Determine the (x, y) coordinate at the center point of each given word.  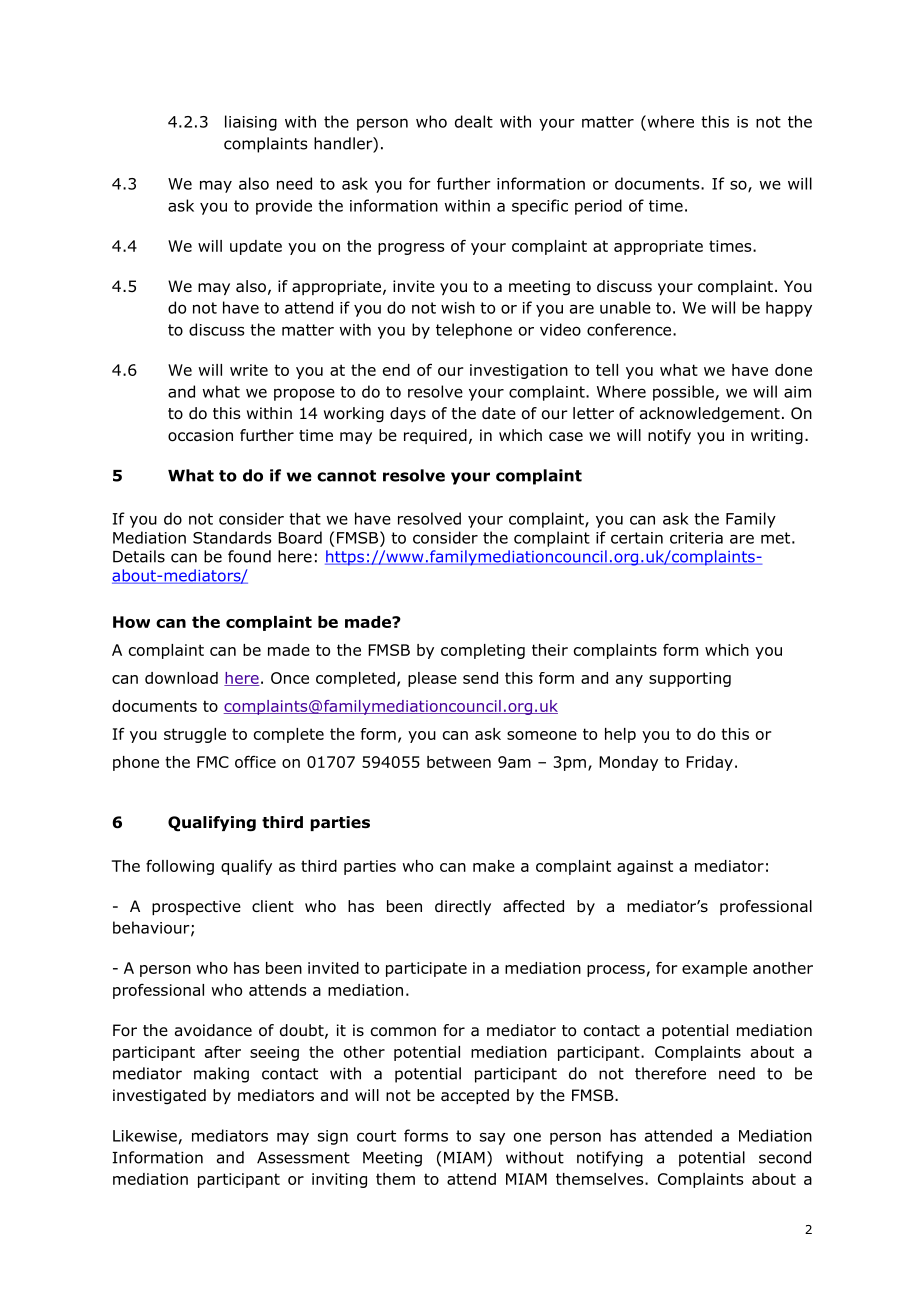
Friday (709, 763)
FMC (213, 762)
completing (483, 651)
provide (284, 207)
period (598, 207)
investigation (519, 371)
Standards (232, 537)
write (249, 370)
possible (683, 393)
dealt (474, 121)
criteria (696, 538)
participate (426, 969)
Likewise (145, 1136)
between (459, 762)
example (714, 969)
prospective (196, 907)
